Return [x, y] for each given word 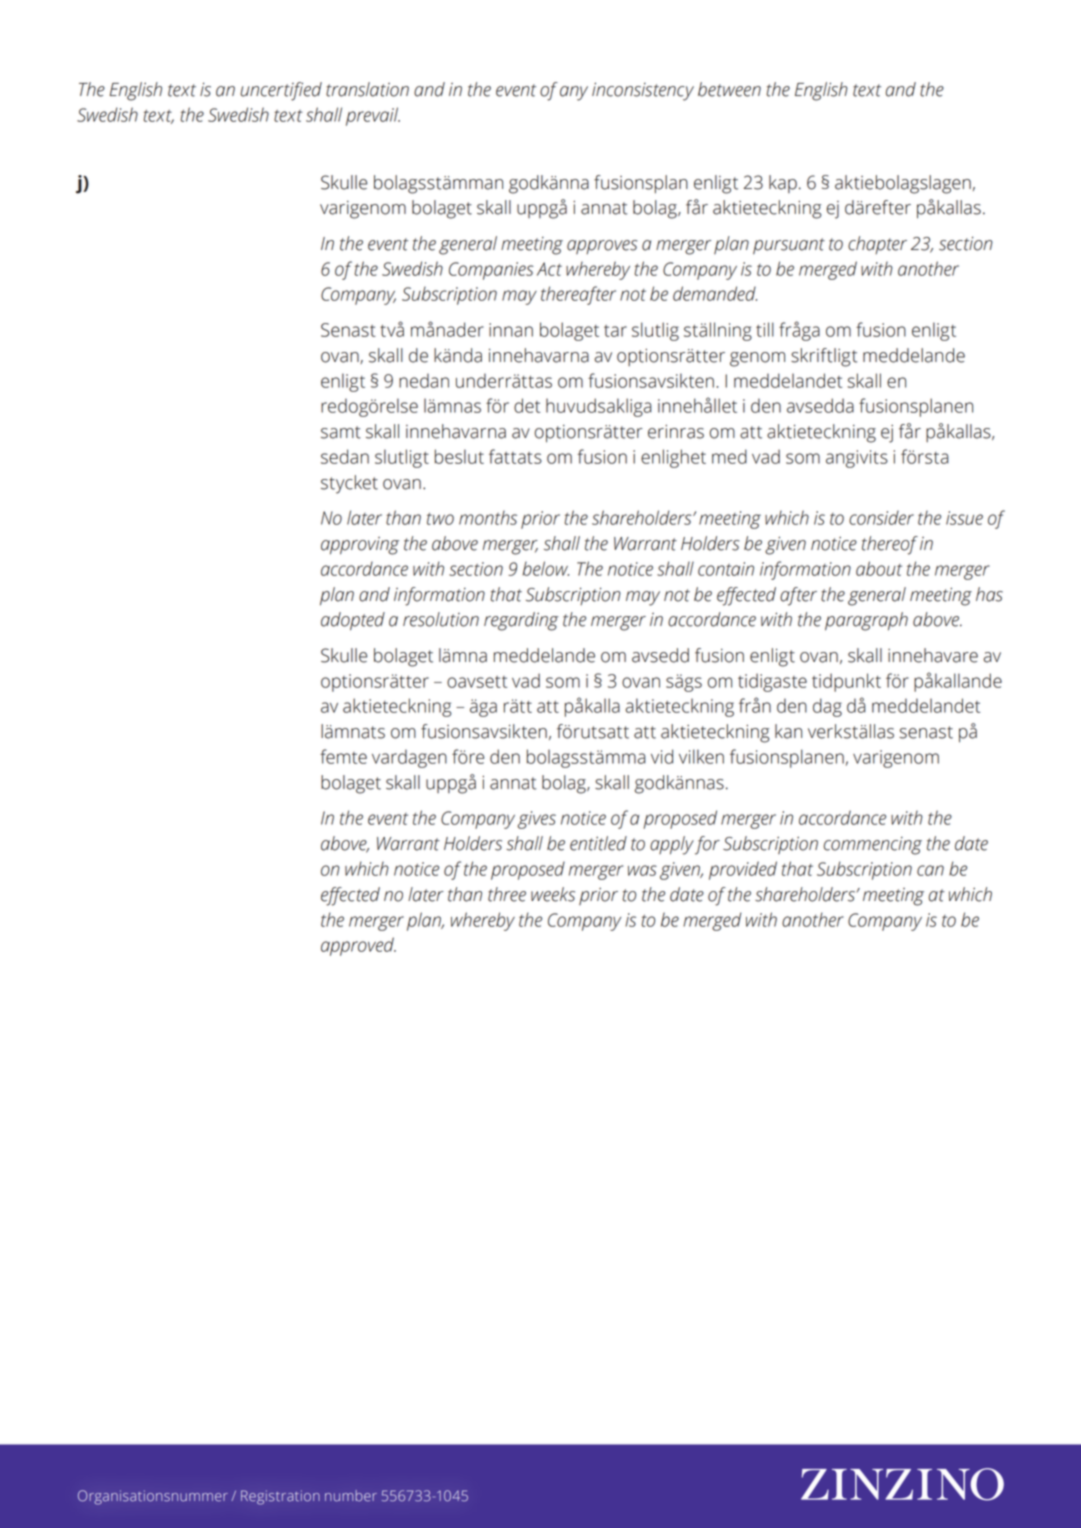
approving [360, 546]
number [351, 1496]
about [879, 568]
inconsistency [643, 91]
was [642, 870]
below [545, 568]
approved [358, 946]
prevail [373, 116]
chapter [877, 245]
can [930, 870]
